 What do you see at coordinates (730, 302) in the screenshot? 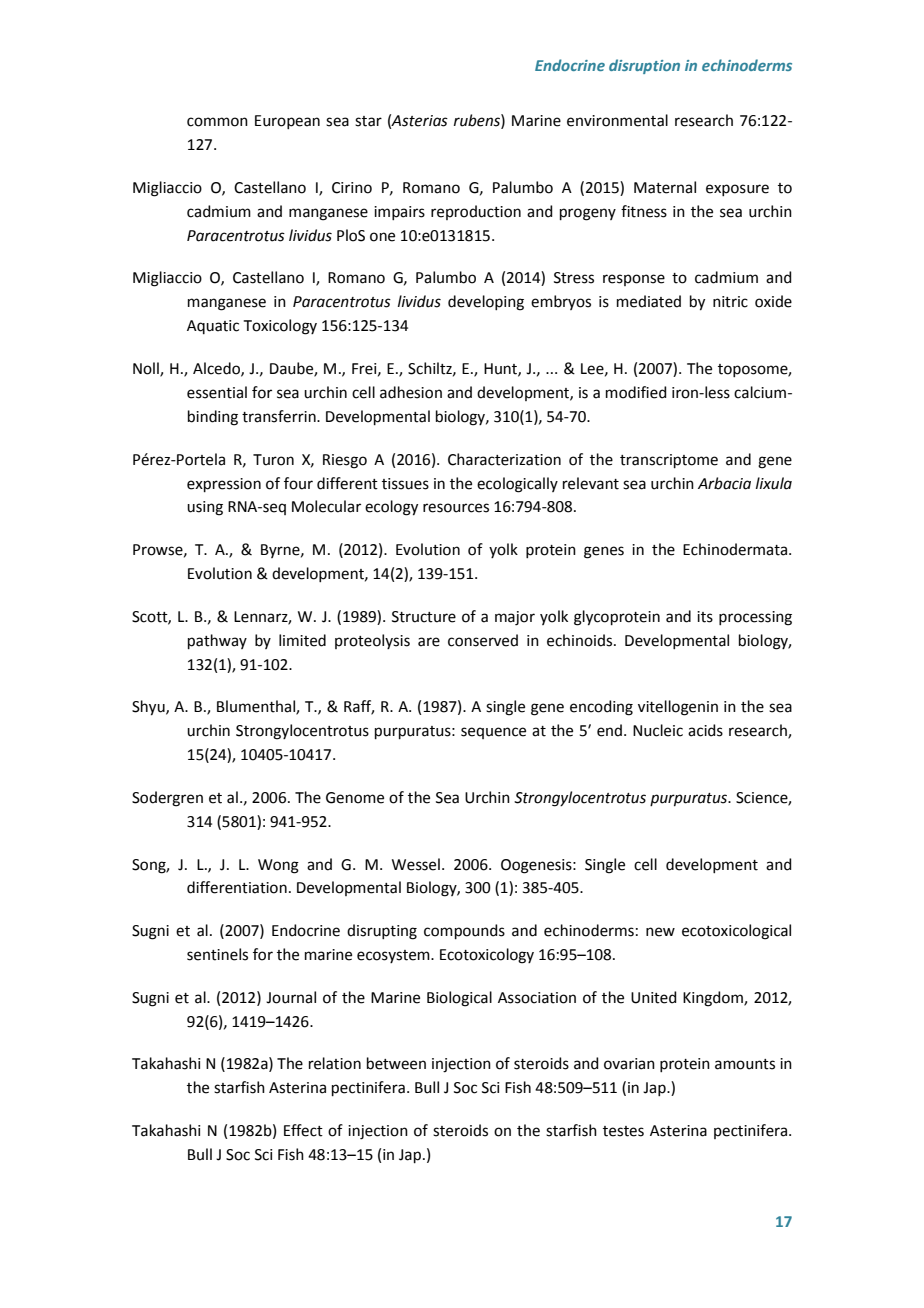
I see `nitric` at bounding box center [730, 302].
